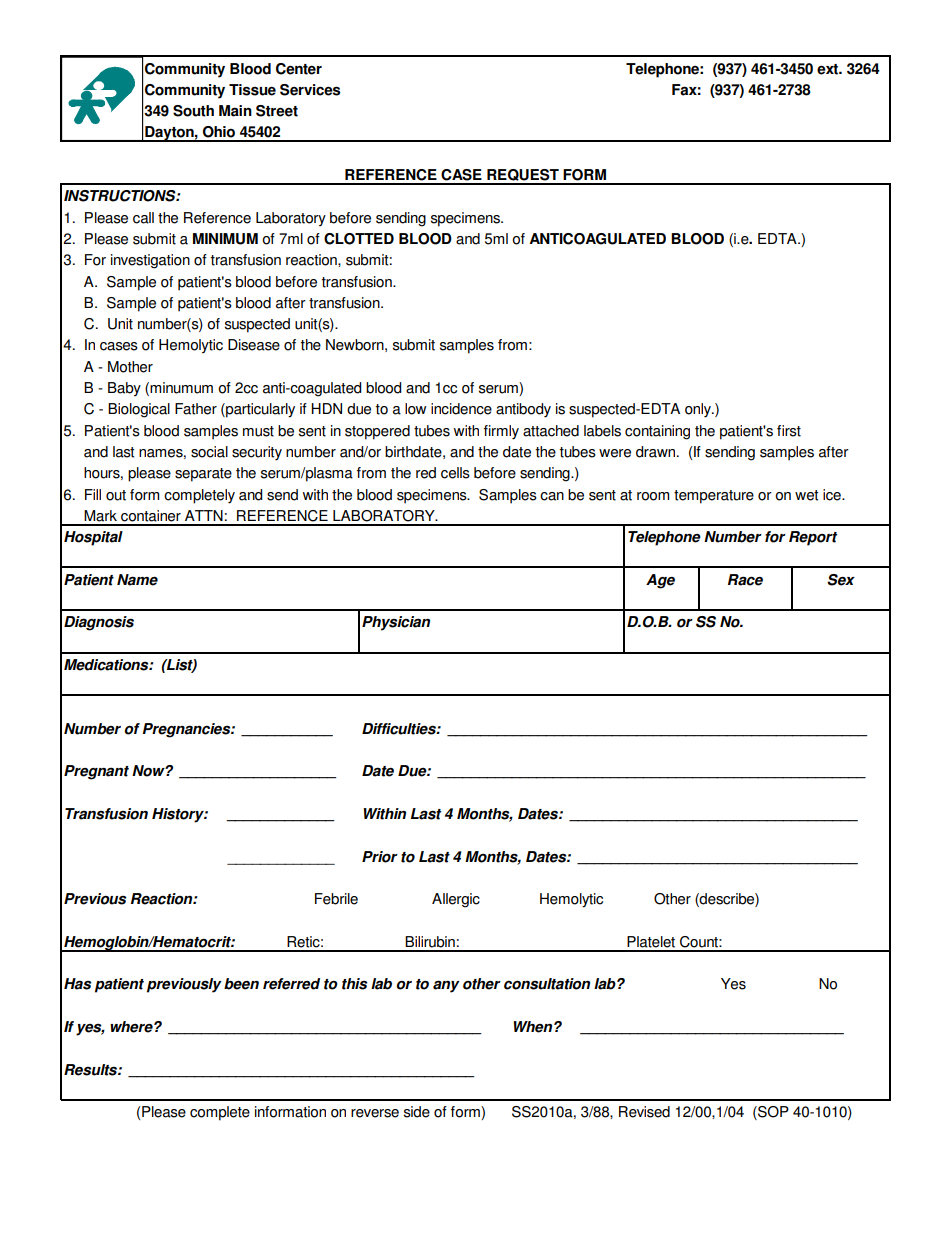  I want to click on CLOTTED, so click(359, 239).
